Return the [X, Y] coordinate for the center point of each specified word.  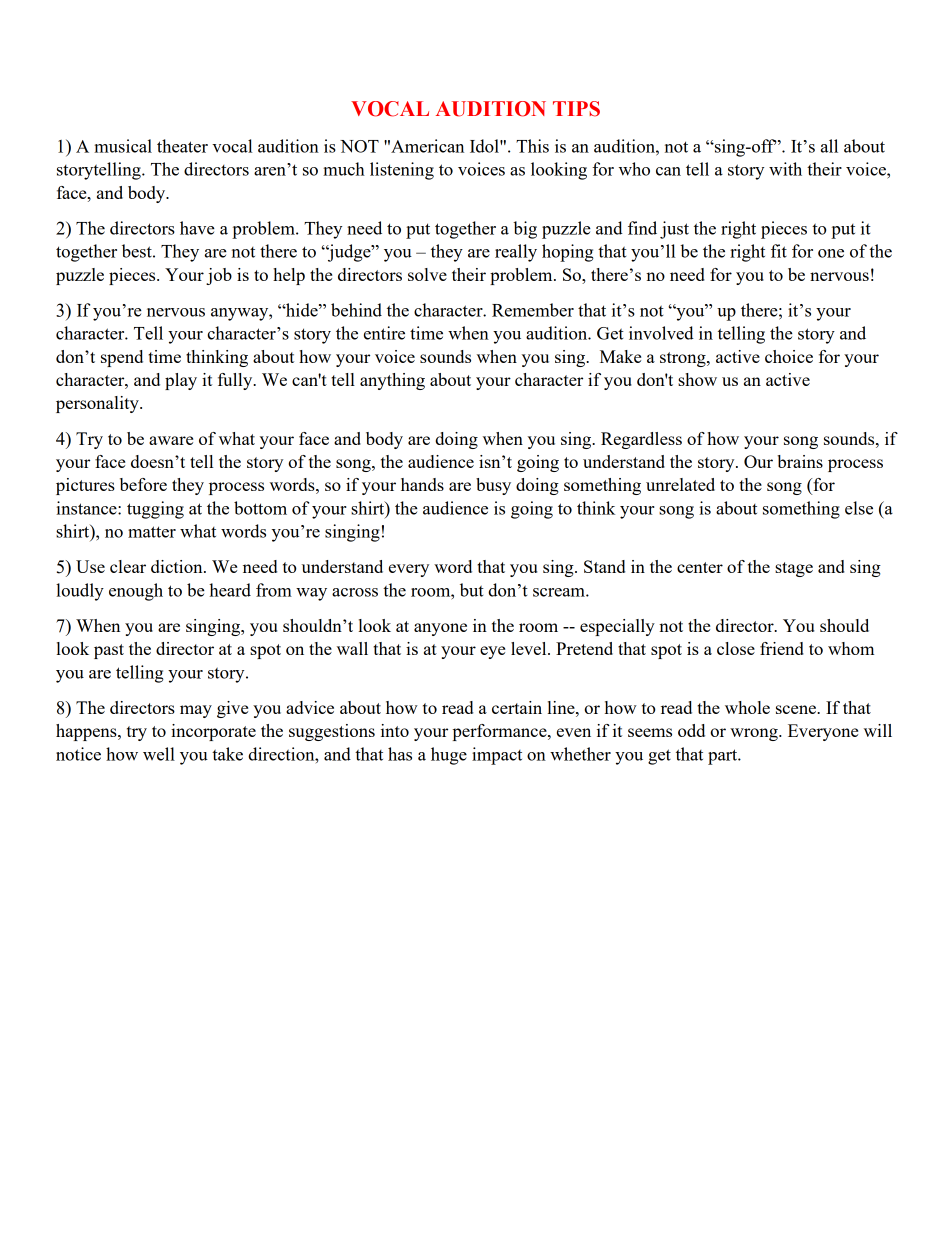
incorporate [213, 732]
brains [800, 461]
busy [493, 486]
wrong [755, 734]
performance [501, 732]
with [785, 169]
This [532, 146]
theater [182, 146]
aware [171, 440]
